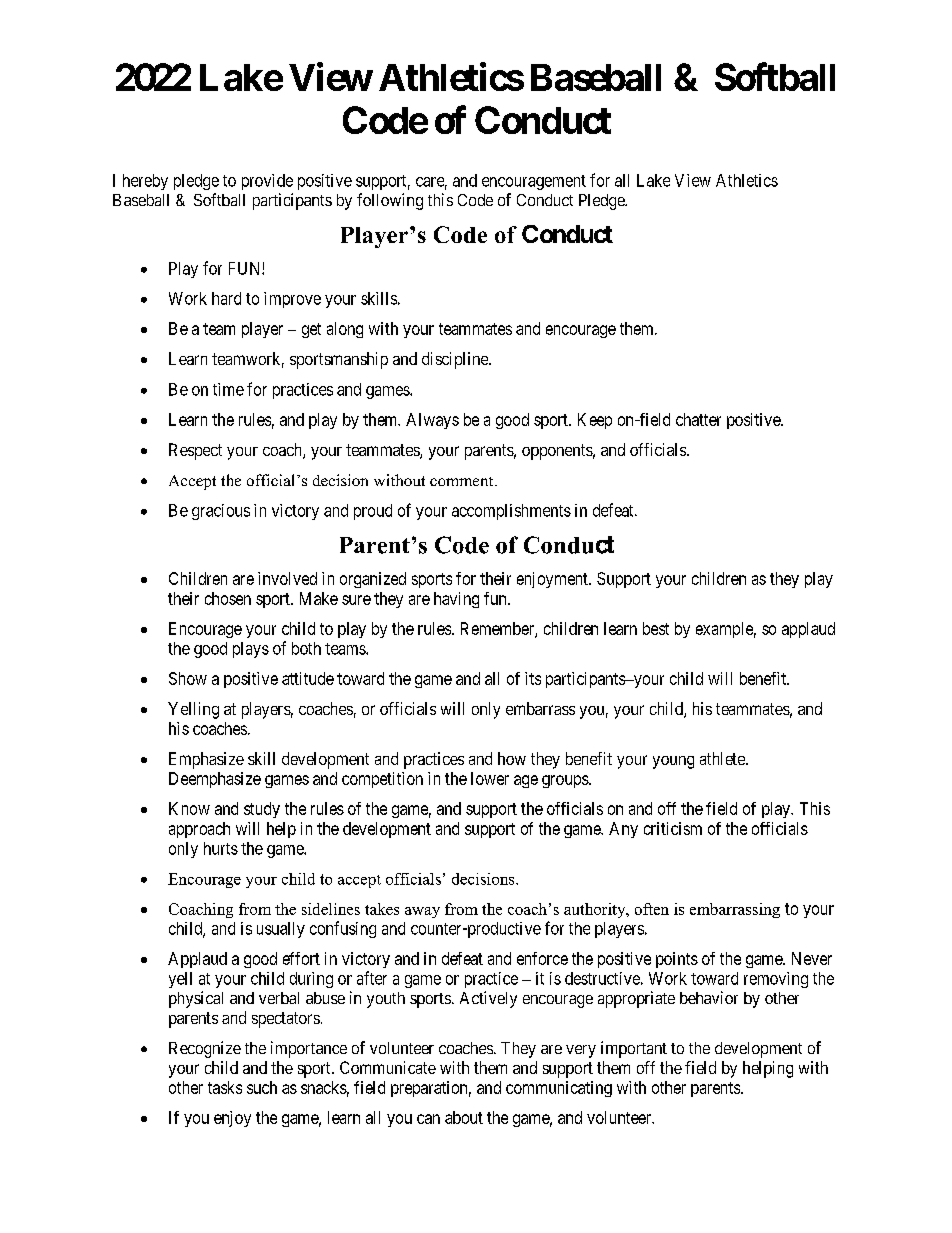 The image size is (952, 1233). What do you see at coordinates (656, 628) in the screenshot?
I see `best` at bounding box center [656, 628].
